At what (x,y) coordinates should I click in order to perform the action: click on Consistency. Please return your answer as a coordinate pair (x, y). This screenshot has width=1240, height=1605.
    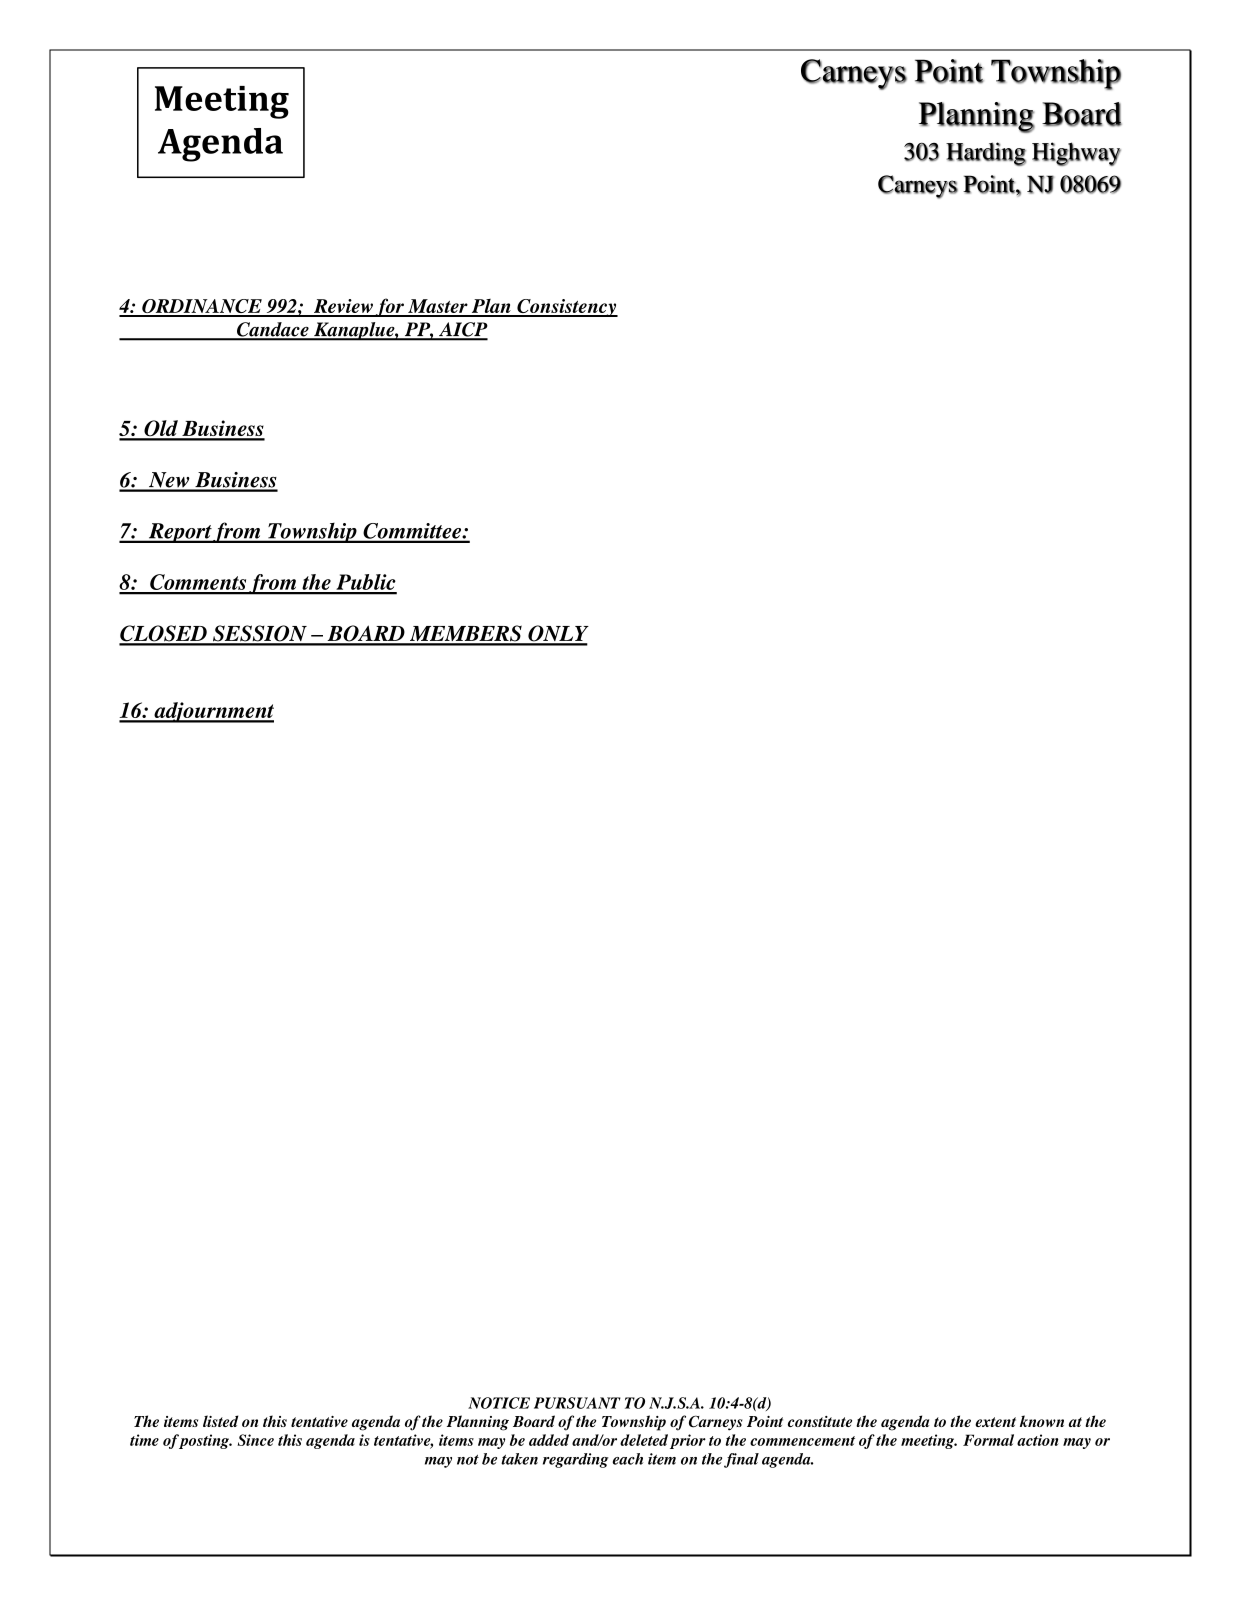
    Looking at the image, I should click on (566, 308).
